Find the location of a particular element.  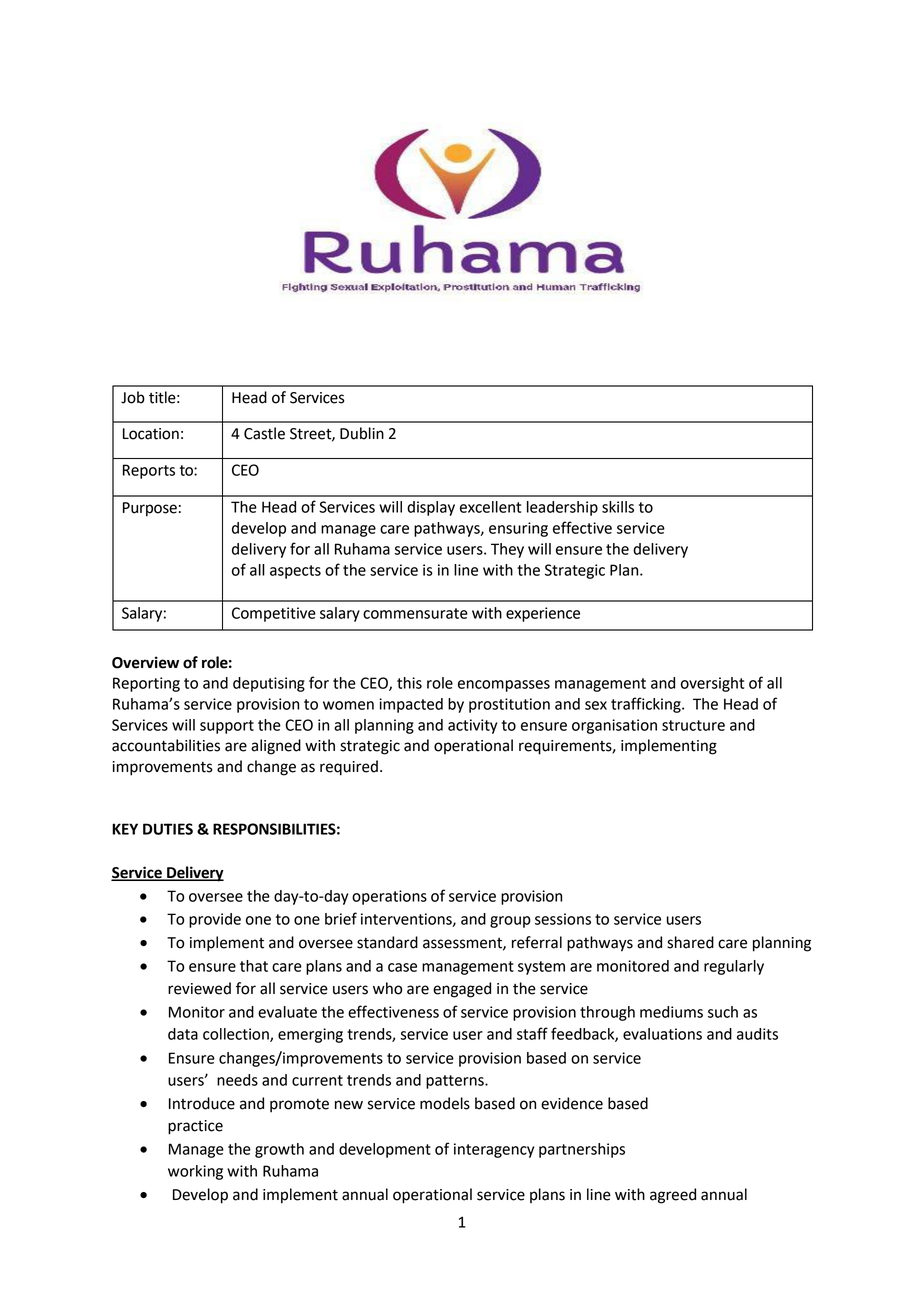

data is located at coordinates (183, 1034).
